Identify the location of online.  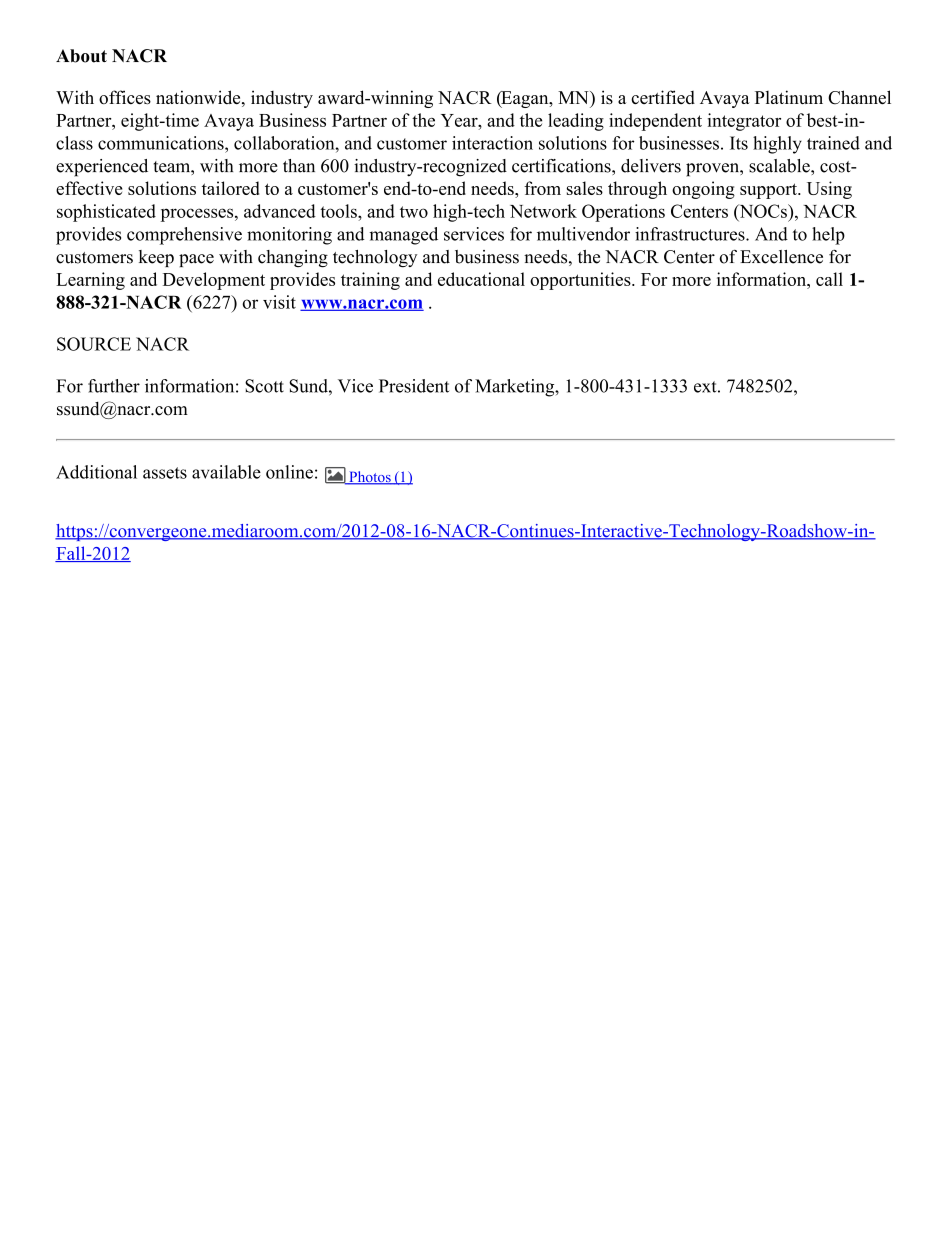
(289, 472).
